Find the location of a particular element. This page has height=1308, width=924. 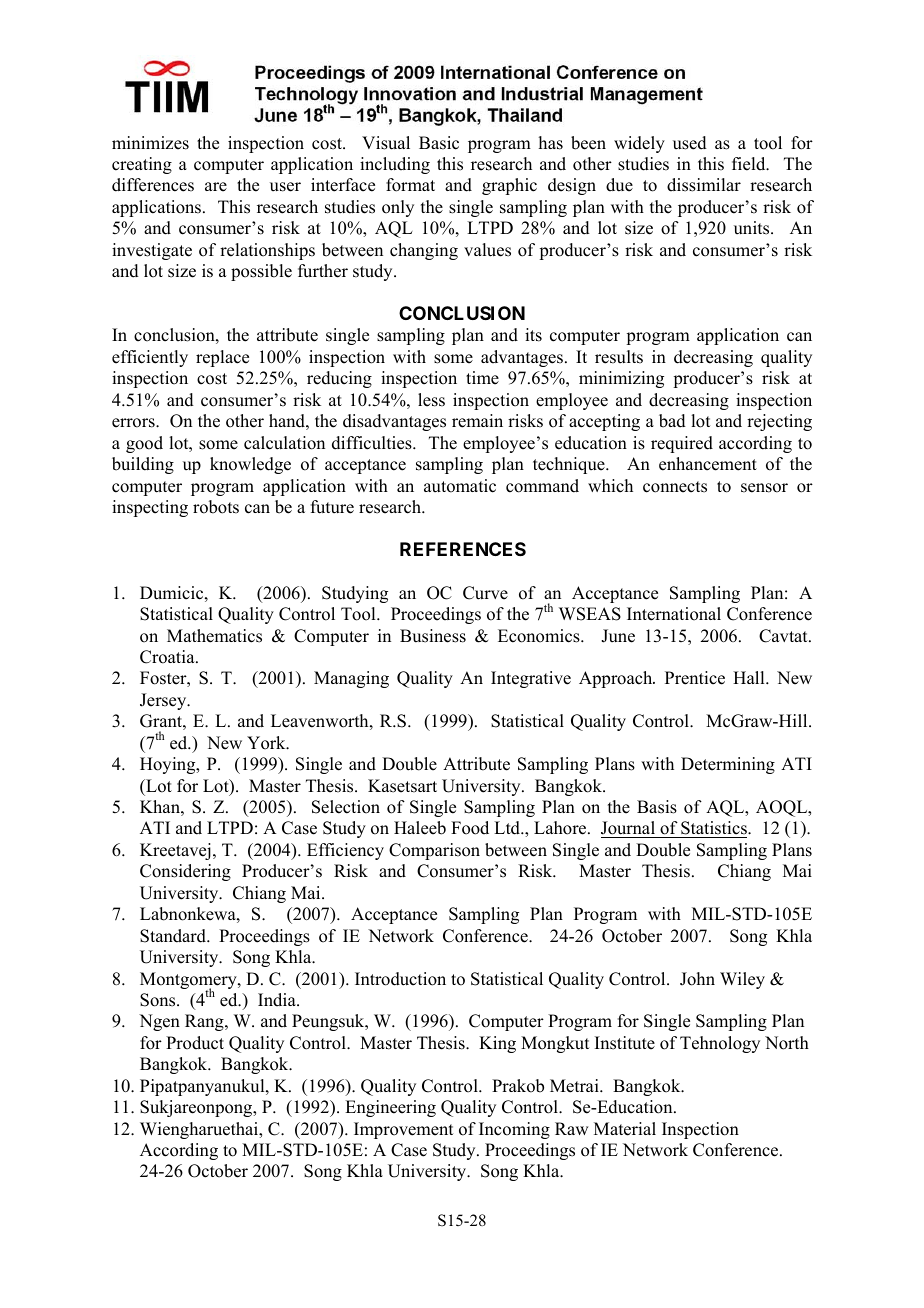

dissimilar is located at coordinates (704, 185).
